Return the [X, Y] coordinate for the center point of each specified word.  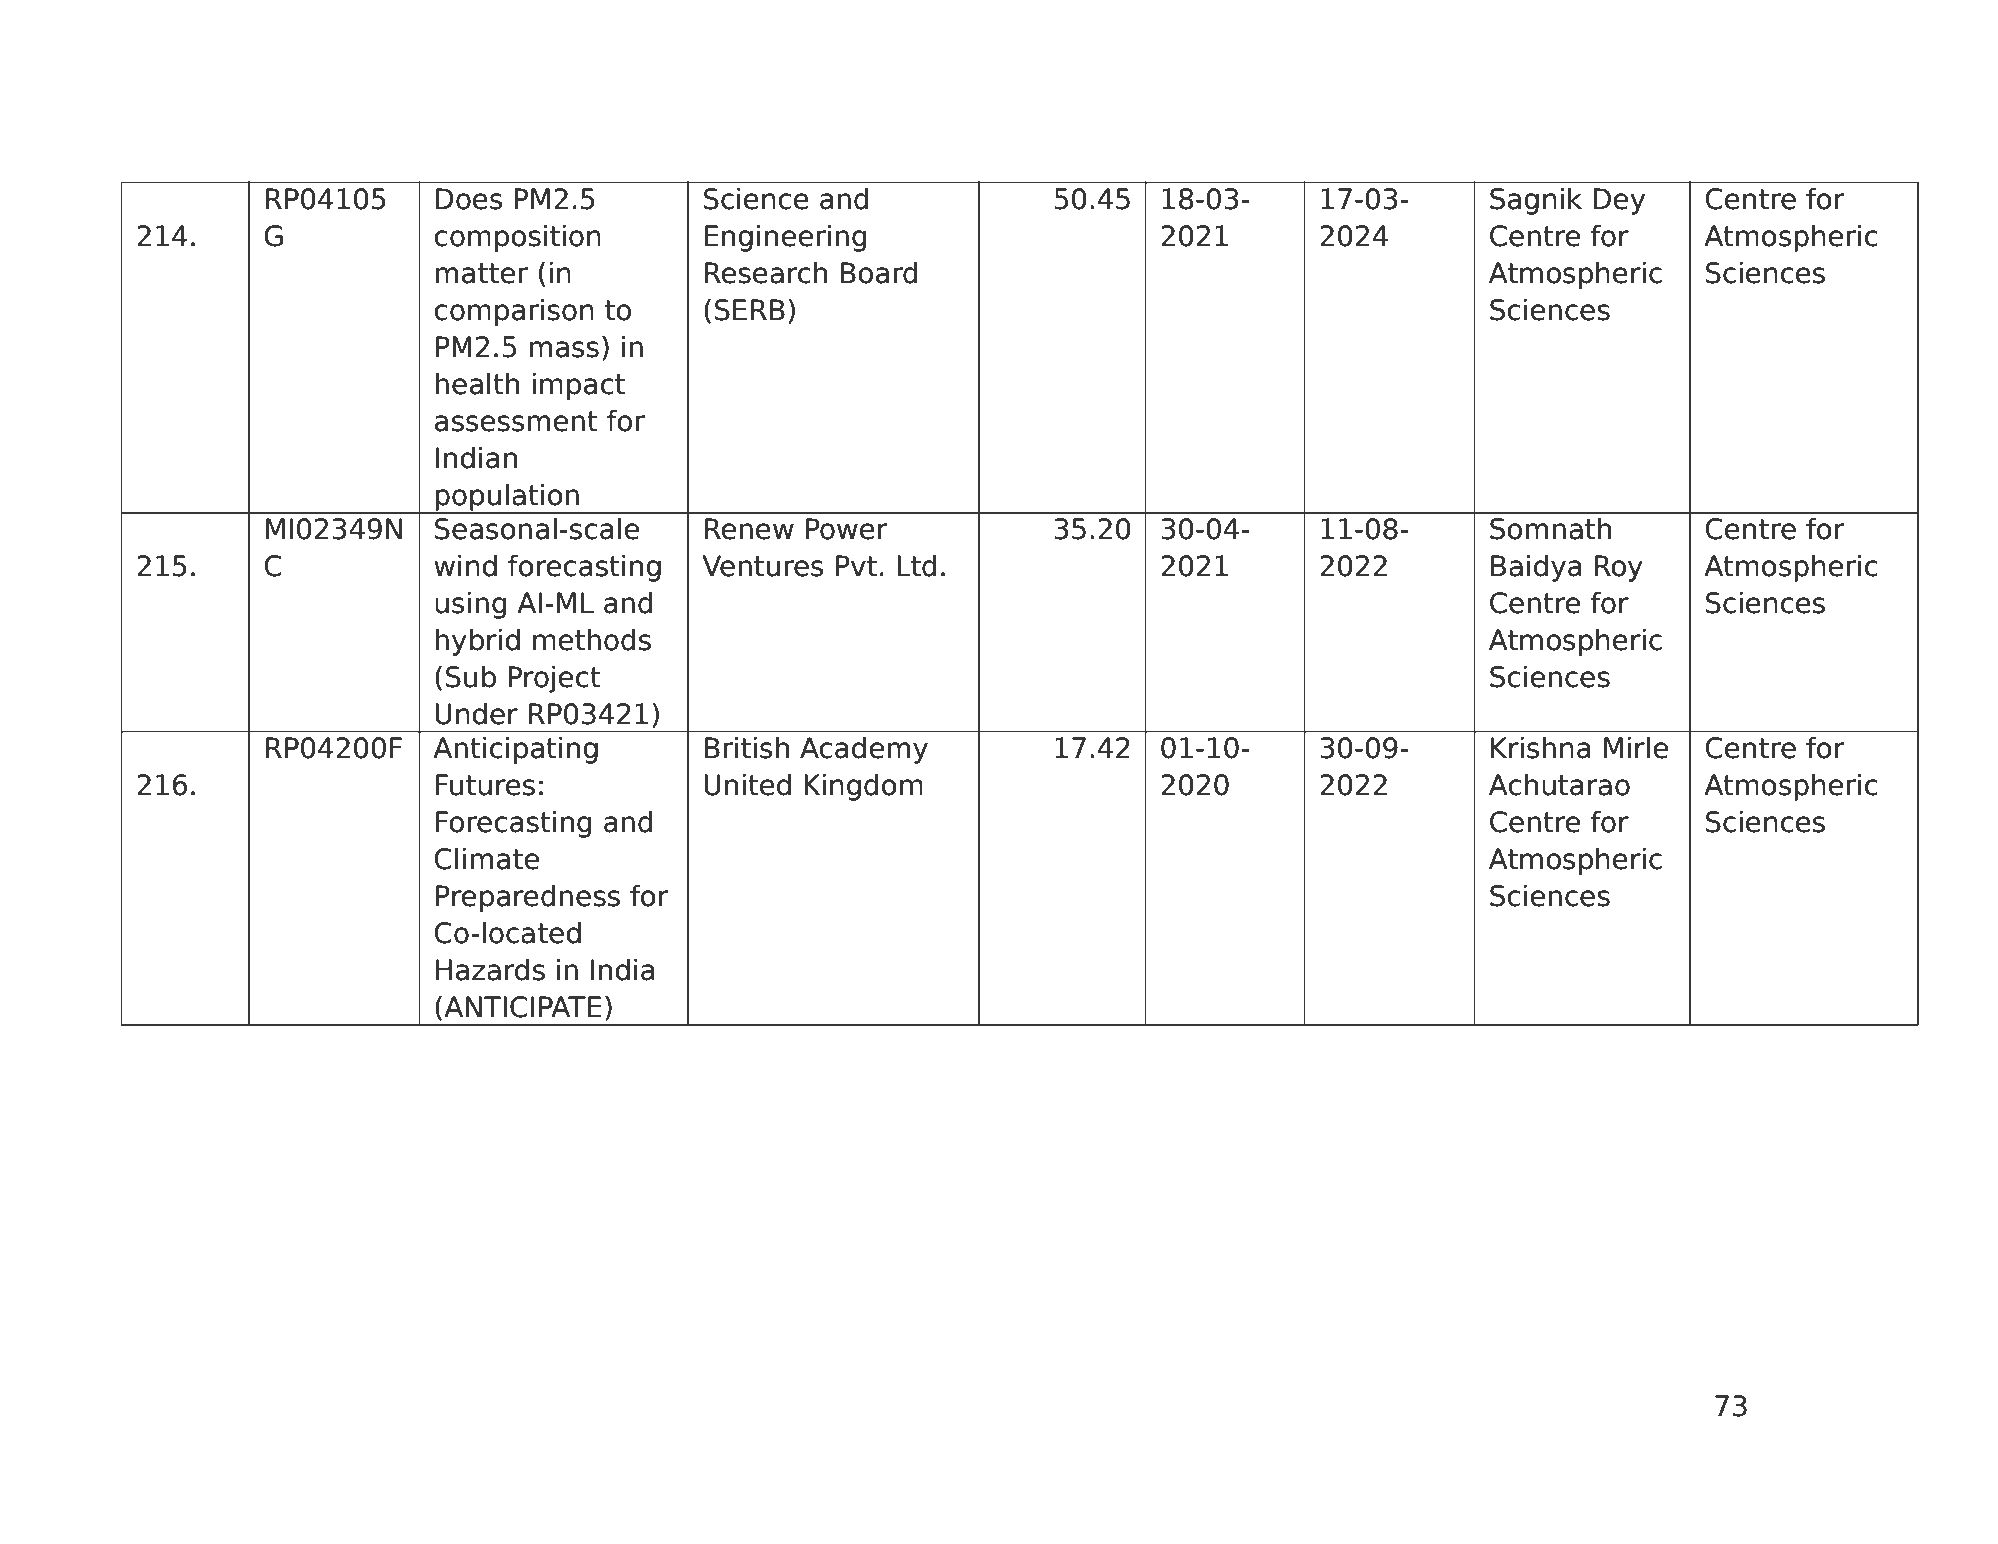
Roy [1619, 568]
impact [579, 386]
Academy [864, 750]
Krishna [1541, 747]
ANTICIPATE [523, 1007]
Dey [1619, 201]
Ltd [917, 565]
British [747, 747]
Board [879, 272]
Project [554, 679]
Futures [485, 785]
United [747, 784]
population [507, 498]
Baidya [1536, 568]
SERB [750, 310]
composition [517, 238]
